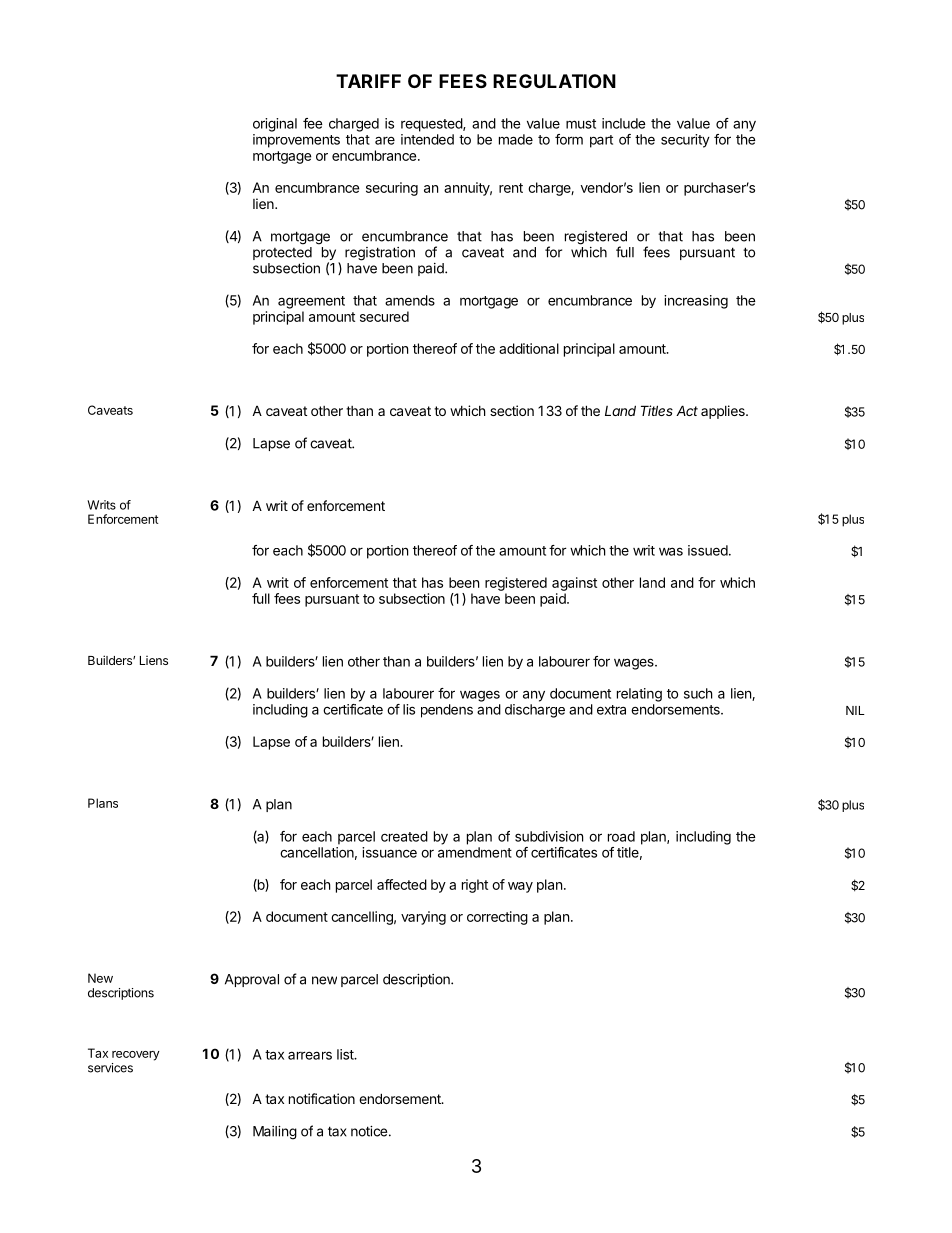 The image size is (952, 1233). What do you see at coordinates (574, 584) in the page?
I see `against` at bounding box center [574, 584].
